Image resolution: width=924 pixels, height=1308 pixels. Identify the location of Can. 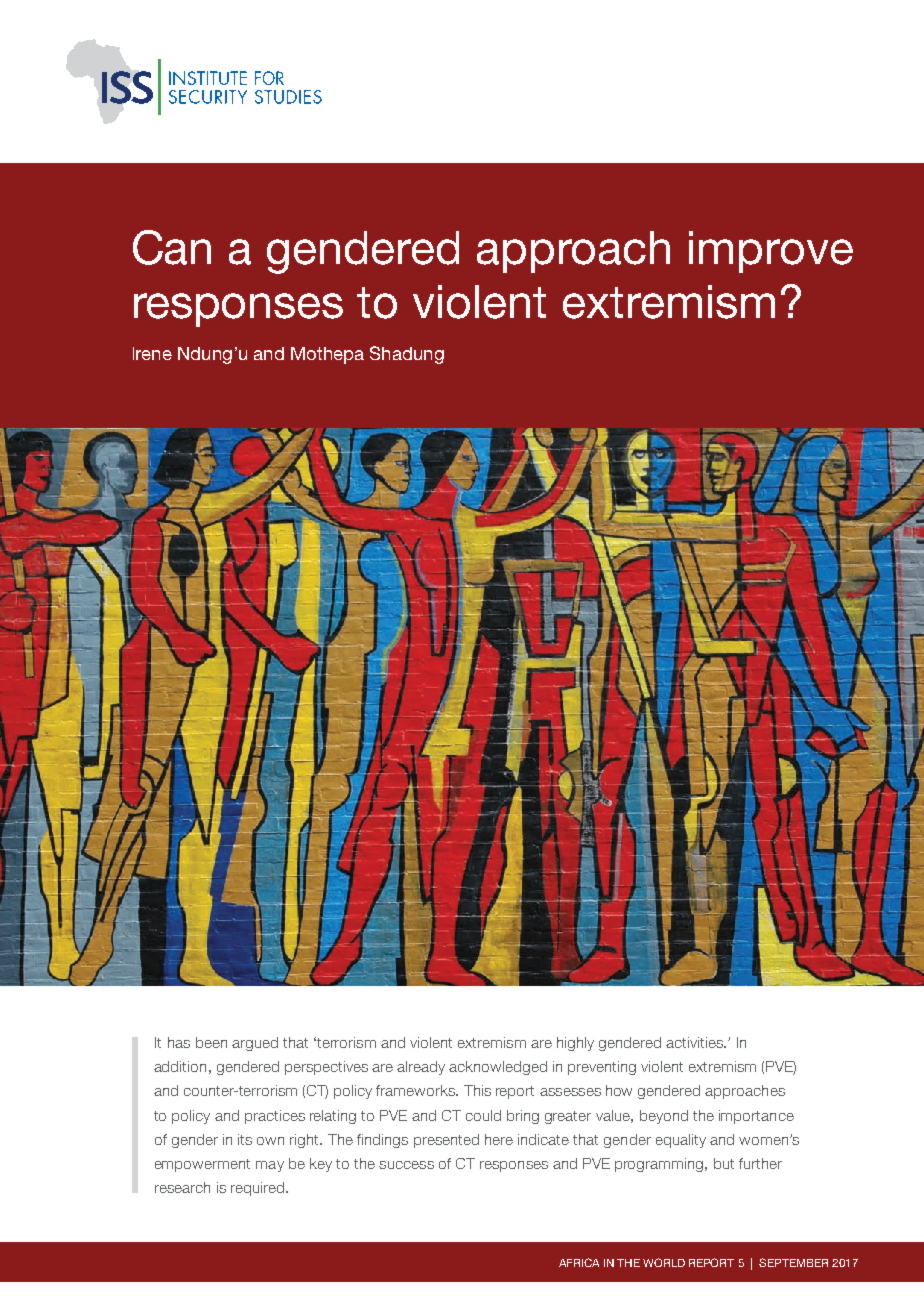
(172, 247).
